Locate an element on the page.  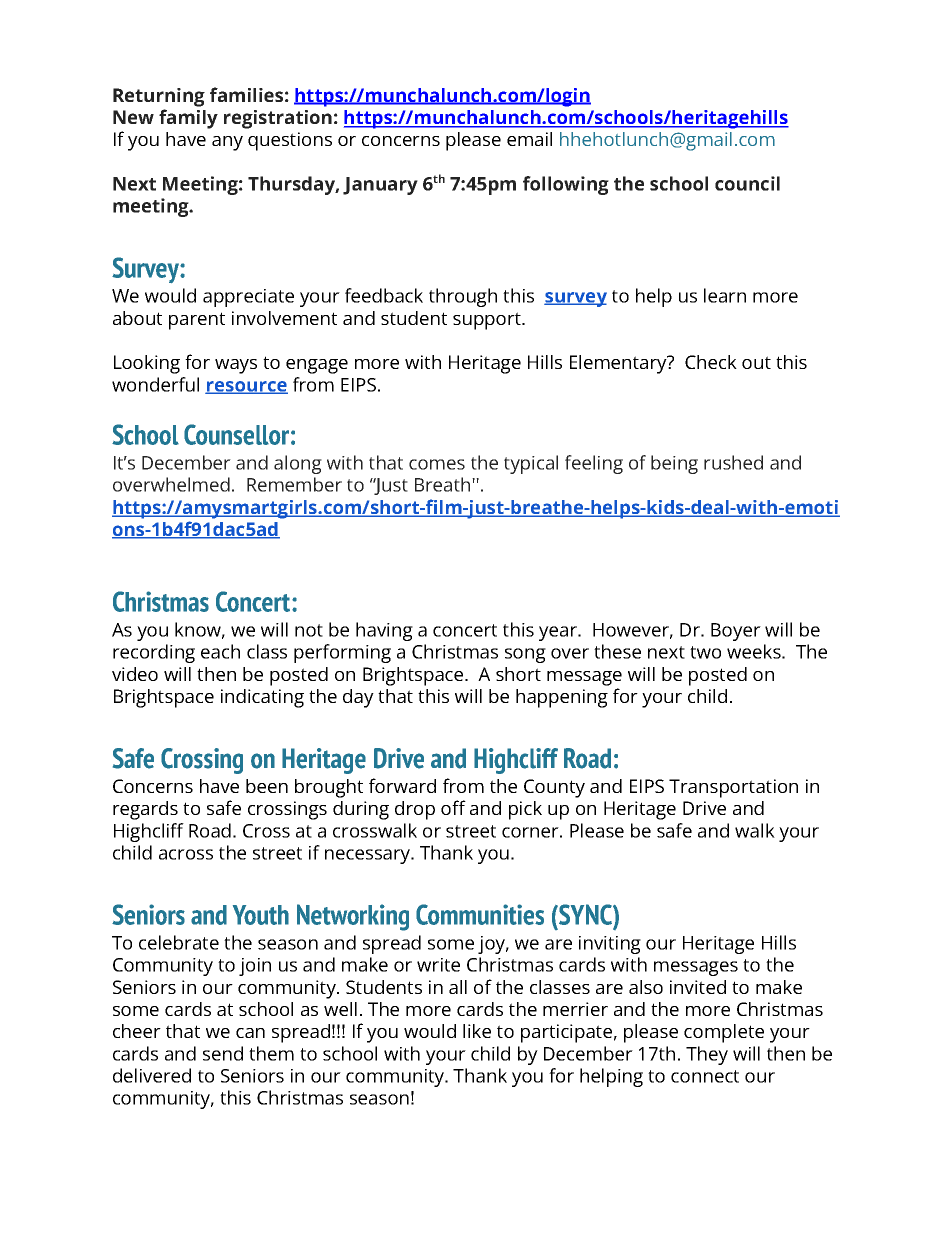
family is located at coordinates (188, 119).
